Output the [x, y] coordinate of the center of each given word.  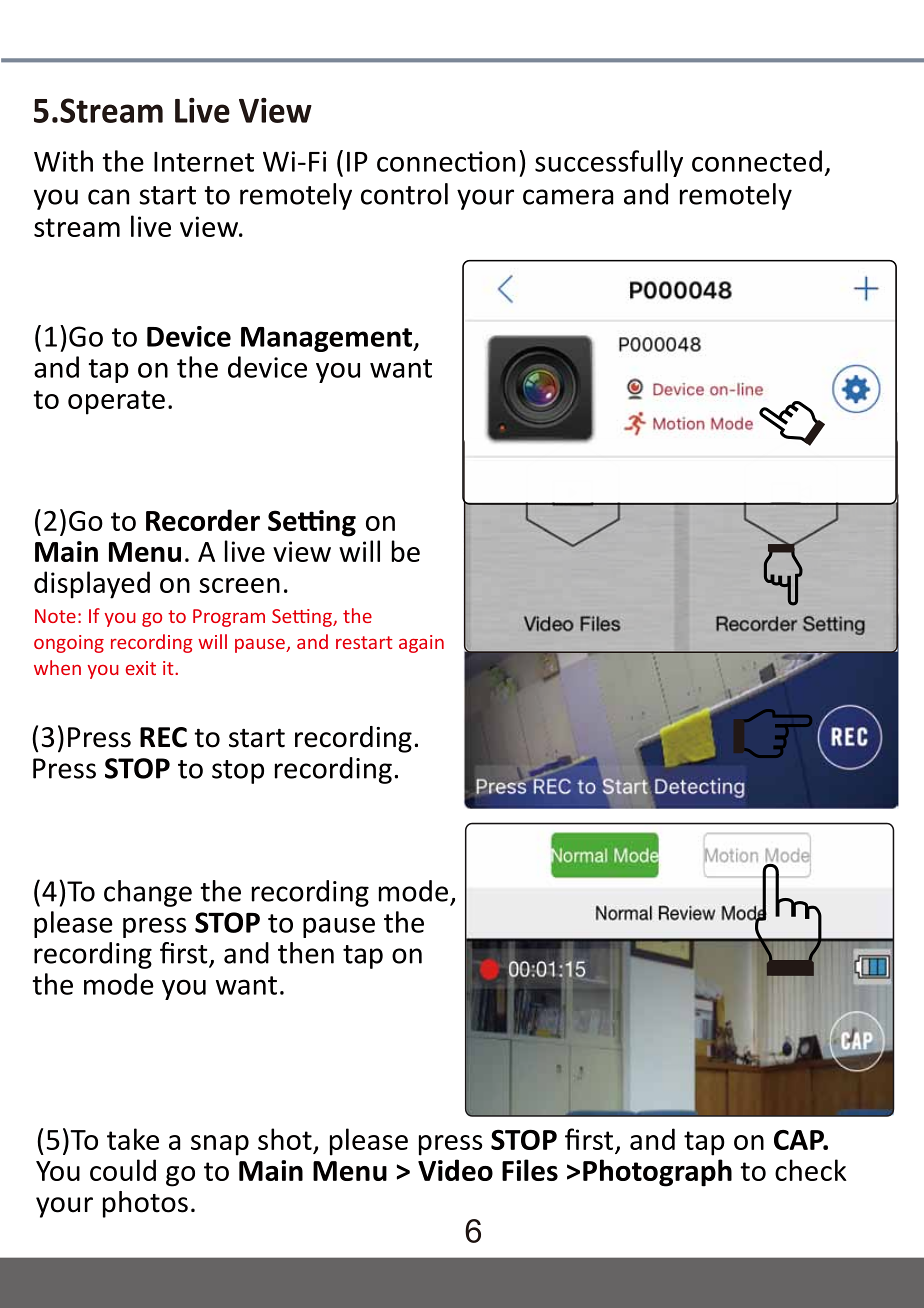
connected [757, 161]
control [404, 194]
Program [229, 618]
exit [141, 668]
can [108, 197]
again [421, 644]
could [123, 1170]
